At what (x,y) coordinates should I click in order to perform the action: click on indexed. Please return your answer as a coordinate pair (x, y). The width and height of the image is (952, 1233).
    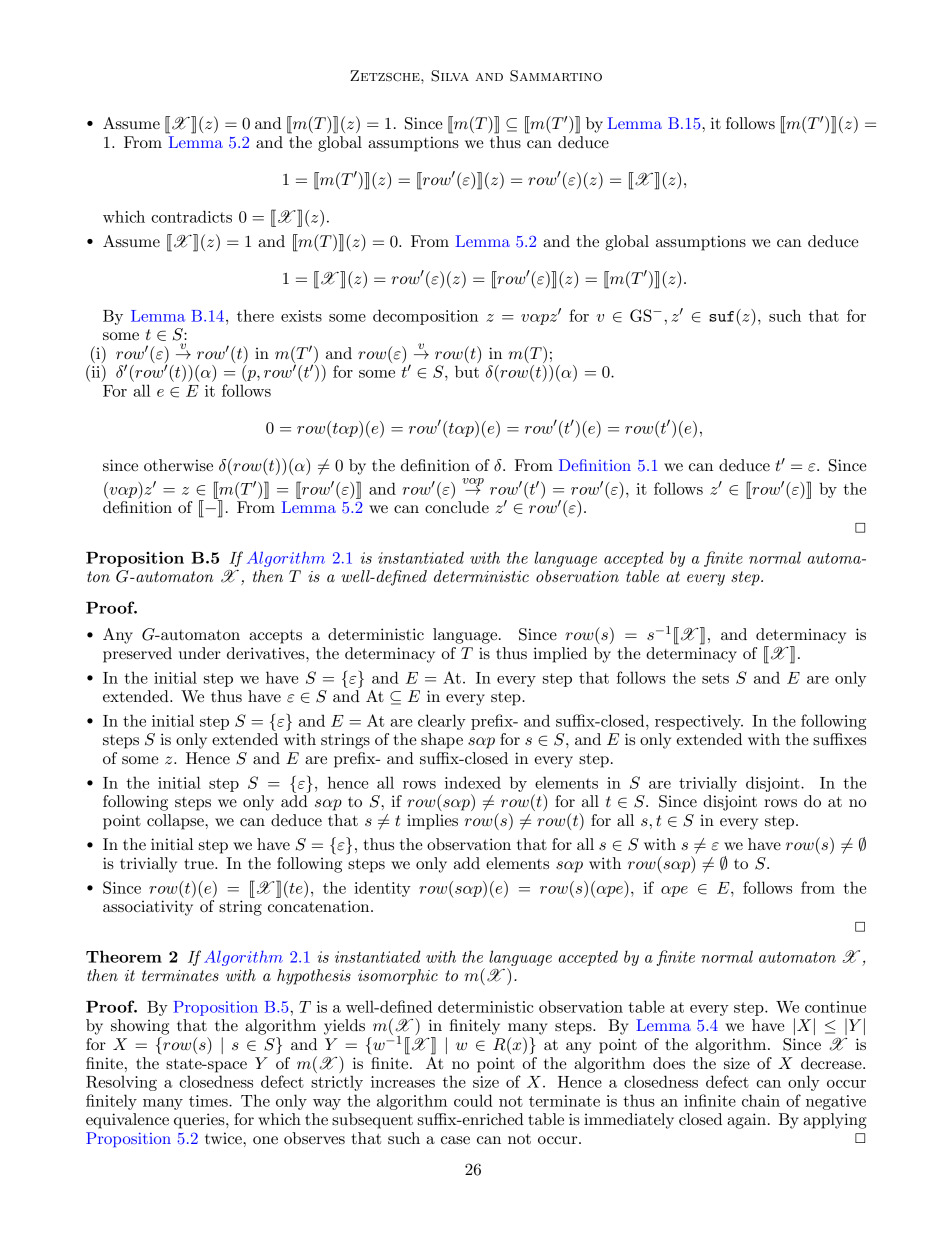
    Looking at the image, I should click on (473, 782).
